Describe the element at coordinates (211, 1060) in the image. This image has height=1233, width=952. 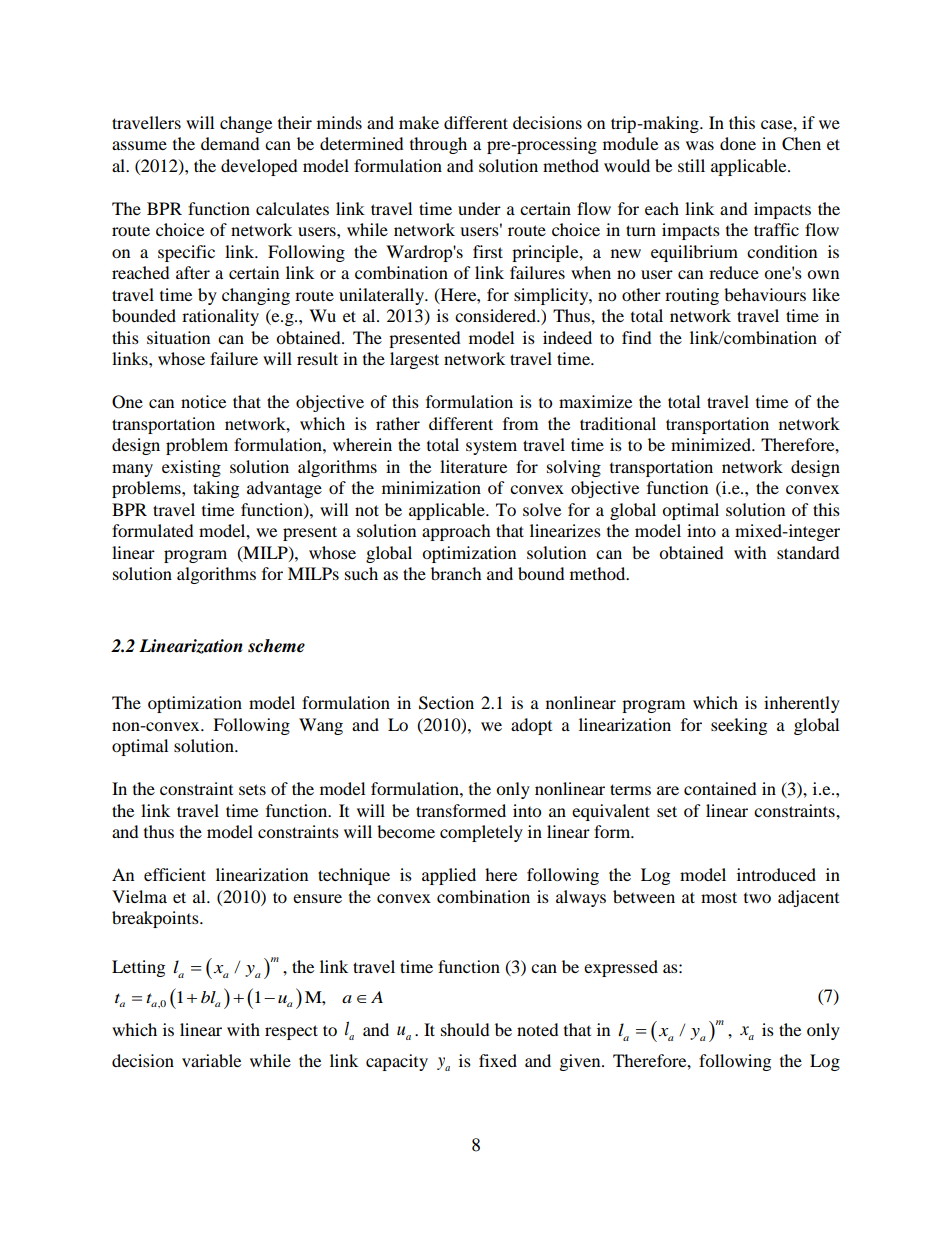
I see `variable` at that location.
